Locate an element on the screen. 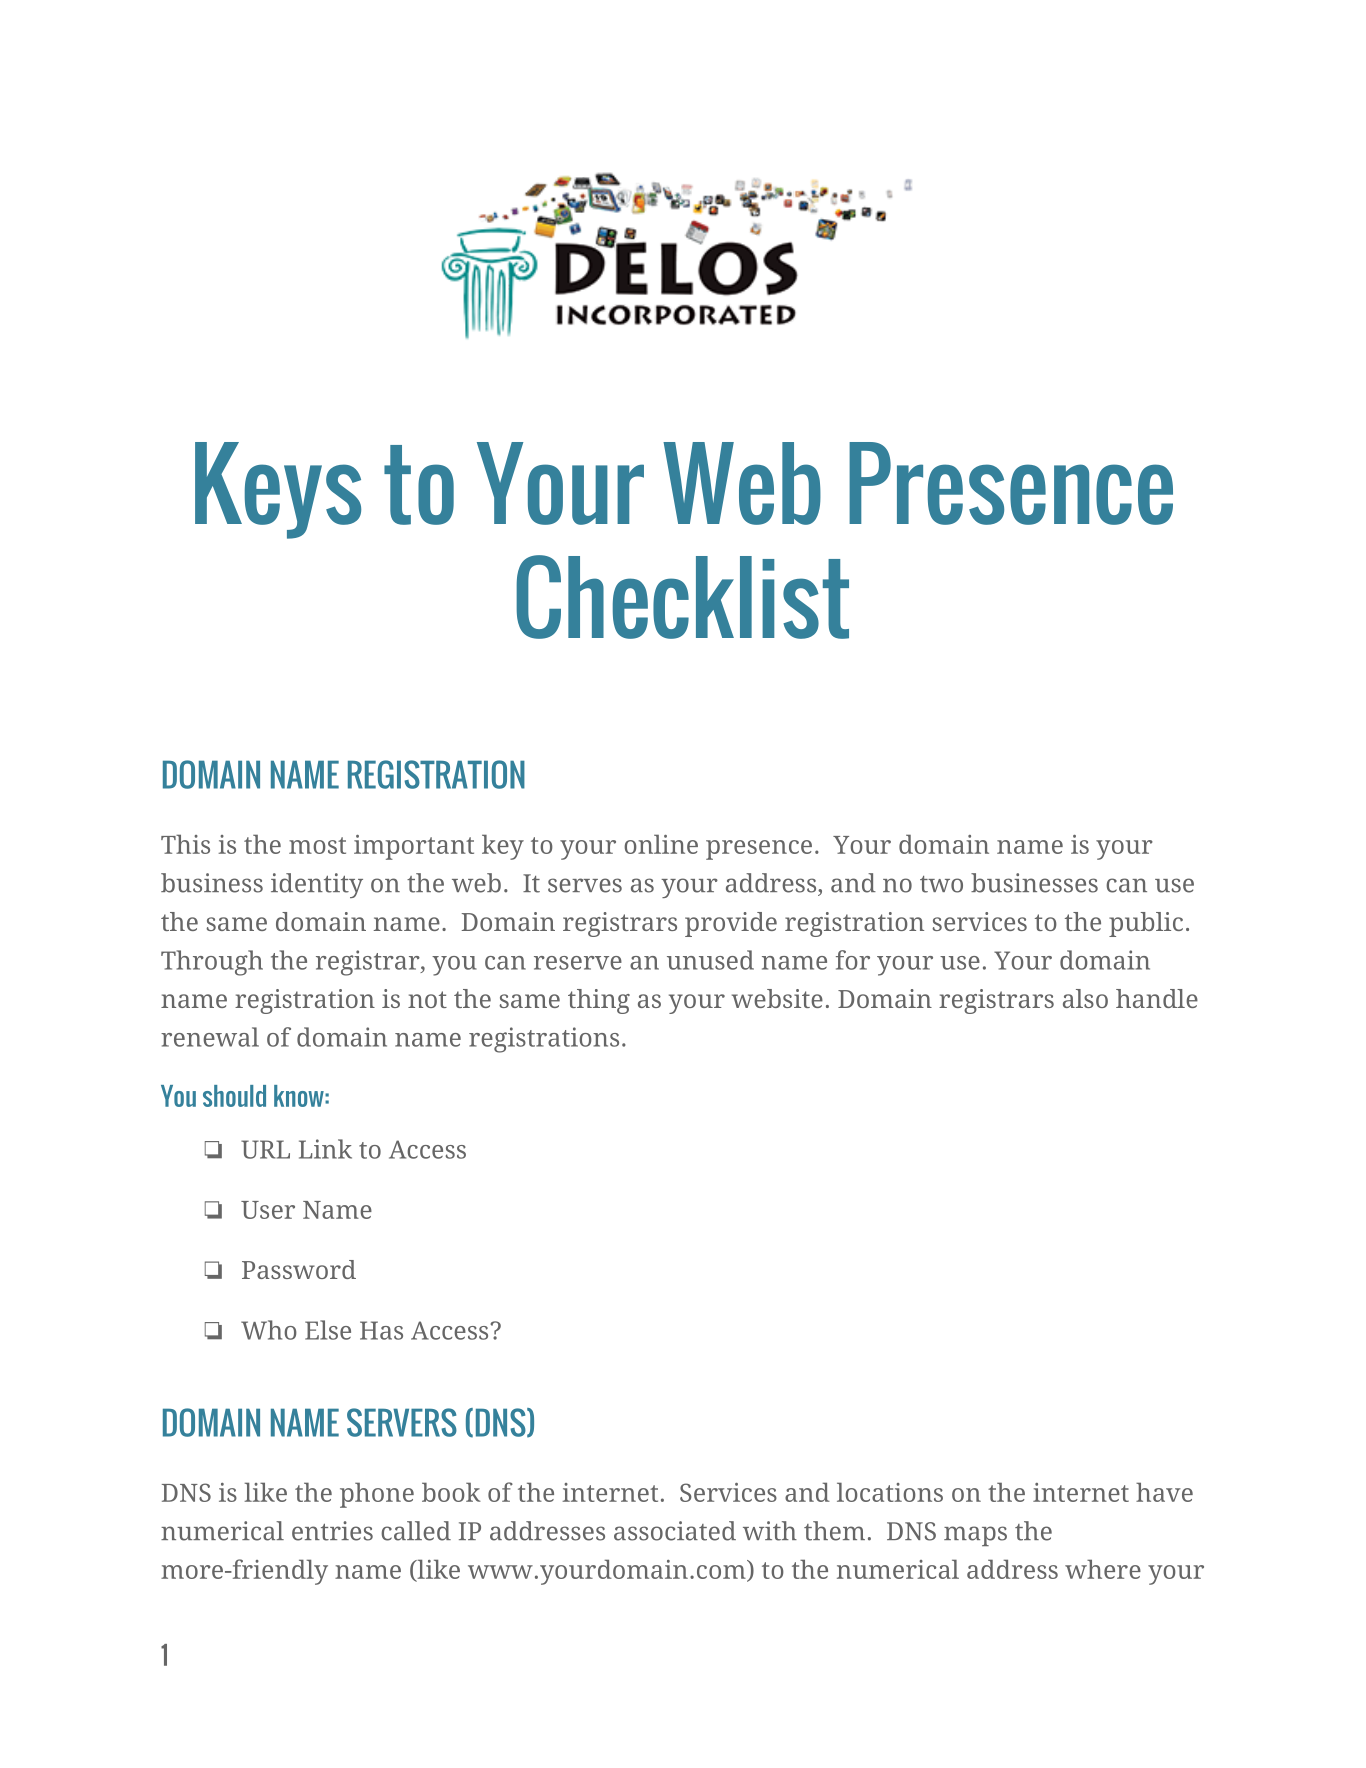  also is located at coordinates (1085, 998).
